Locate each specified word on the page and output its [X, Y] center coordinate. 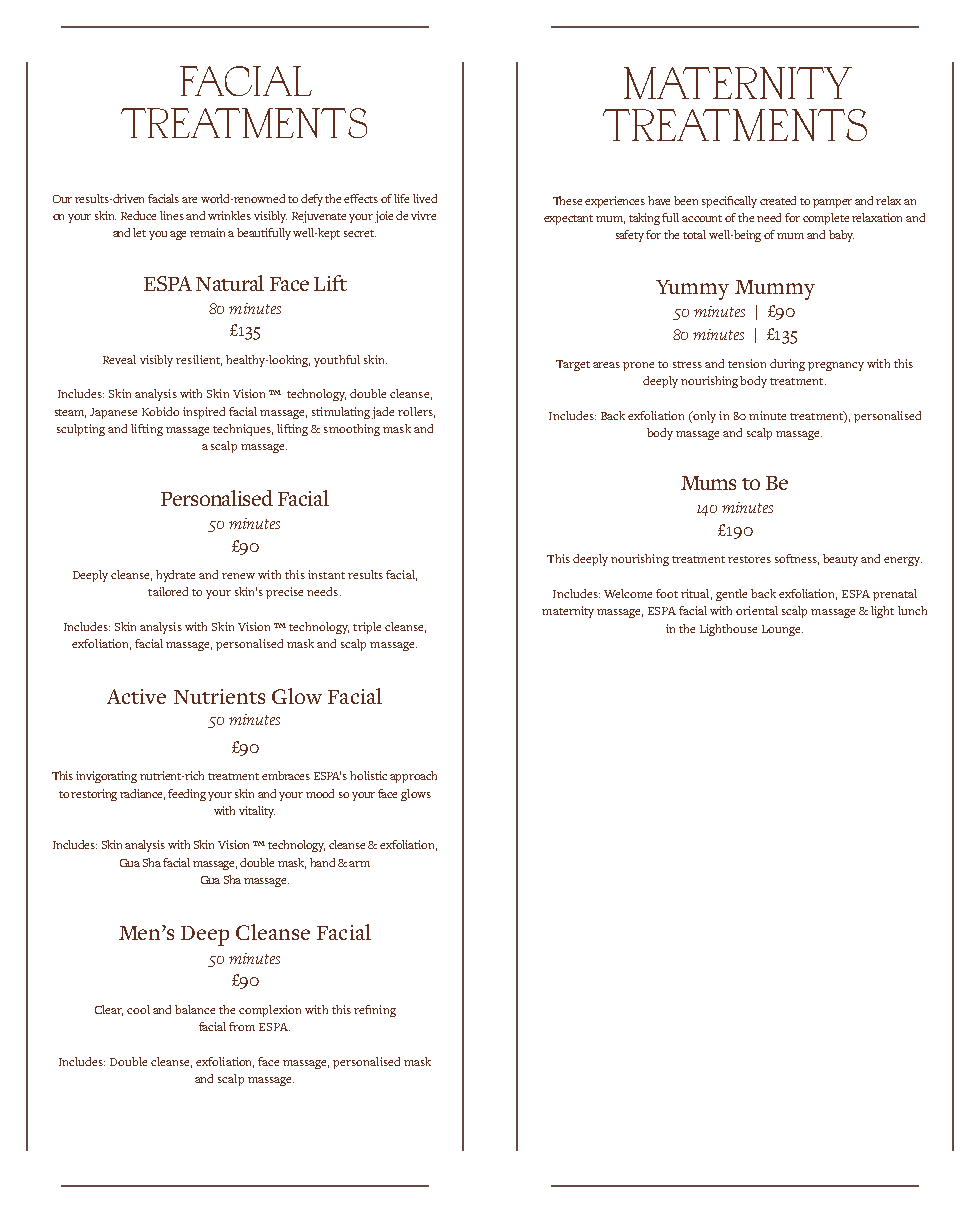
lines [173, 215]
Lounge [782, 630]
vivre [423, 215]
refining [375, 1011]
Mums [708, 483]
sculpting [81, 430]
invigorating [106, 777]
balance [195, 1009]
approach [413, 777]
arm [359, 864]
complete [826, 219]
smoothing [352, 430]
